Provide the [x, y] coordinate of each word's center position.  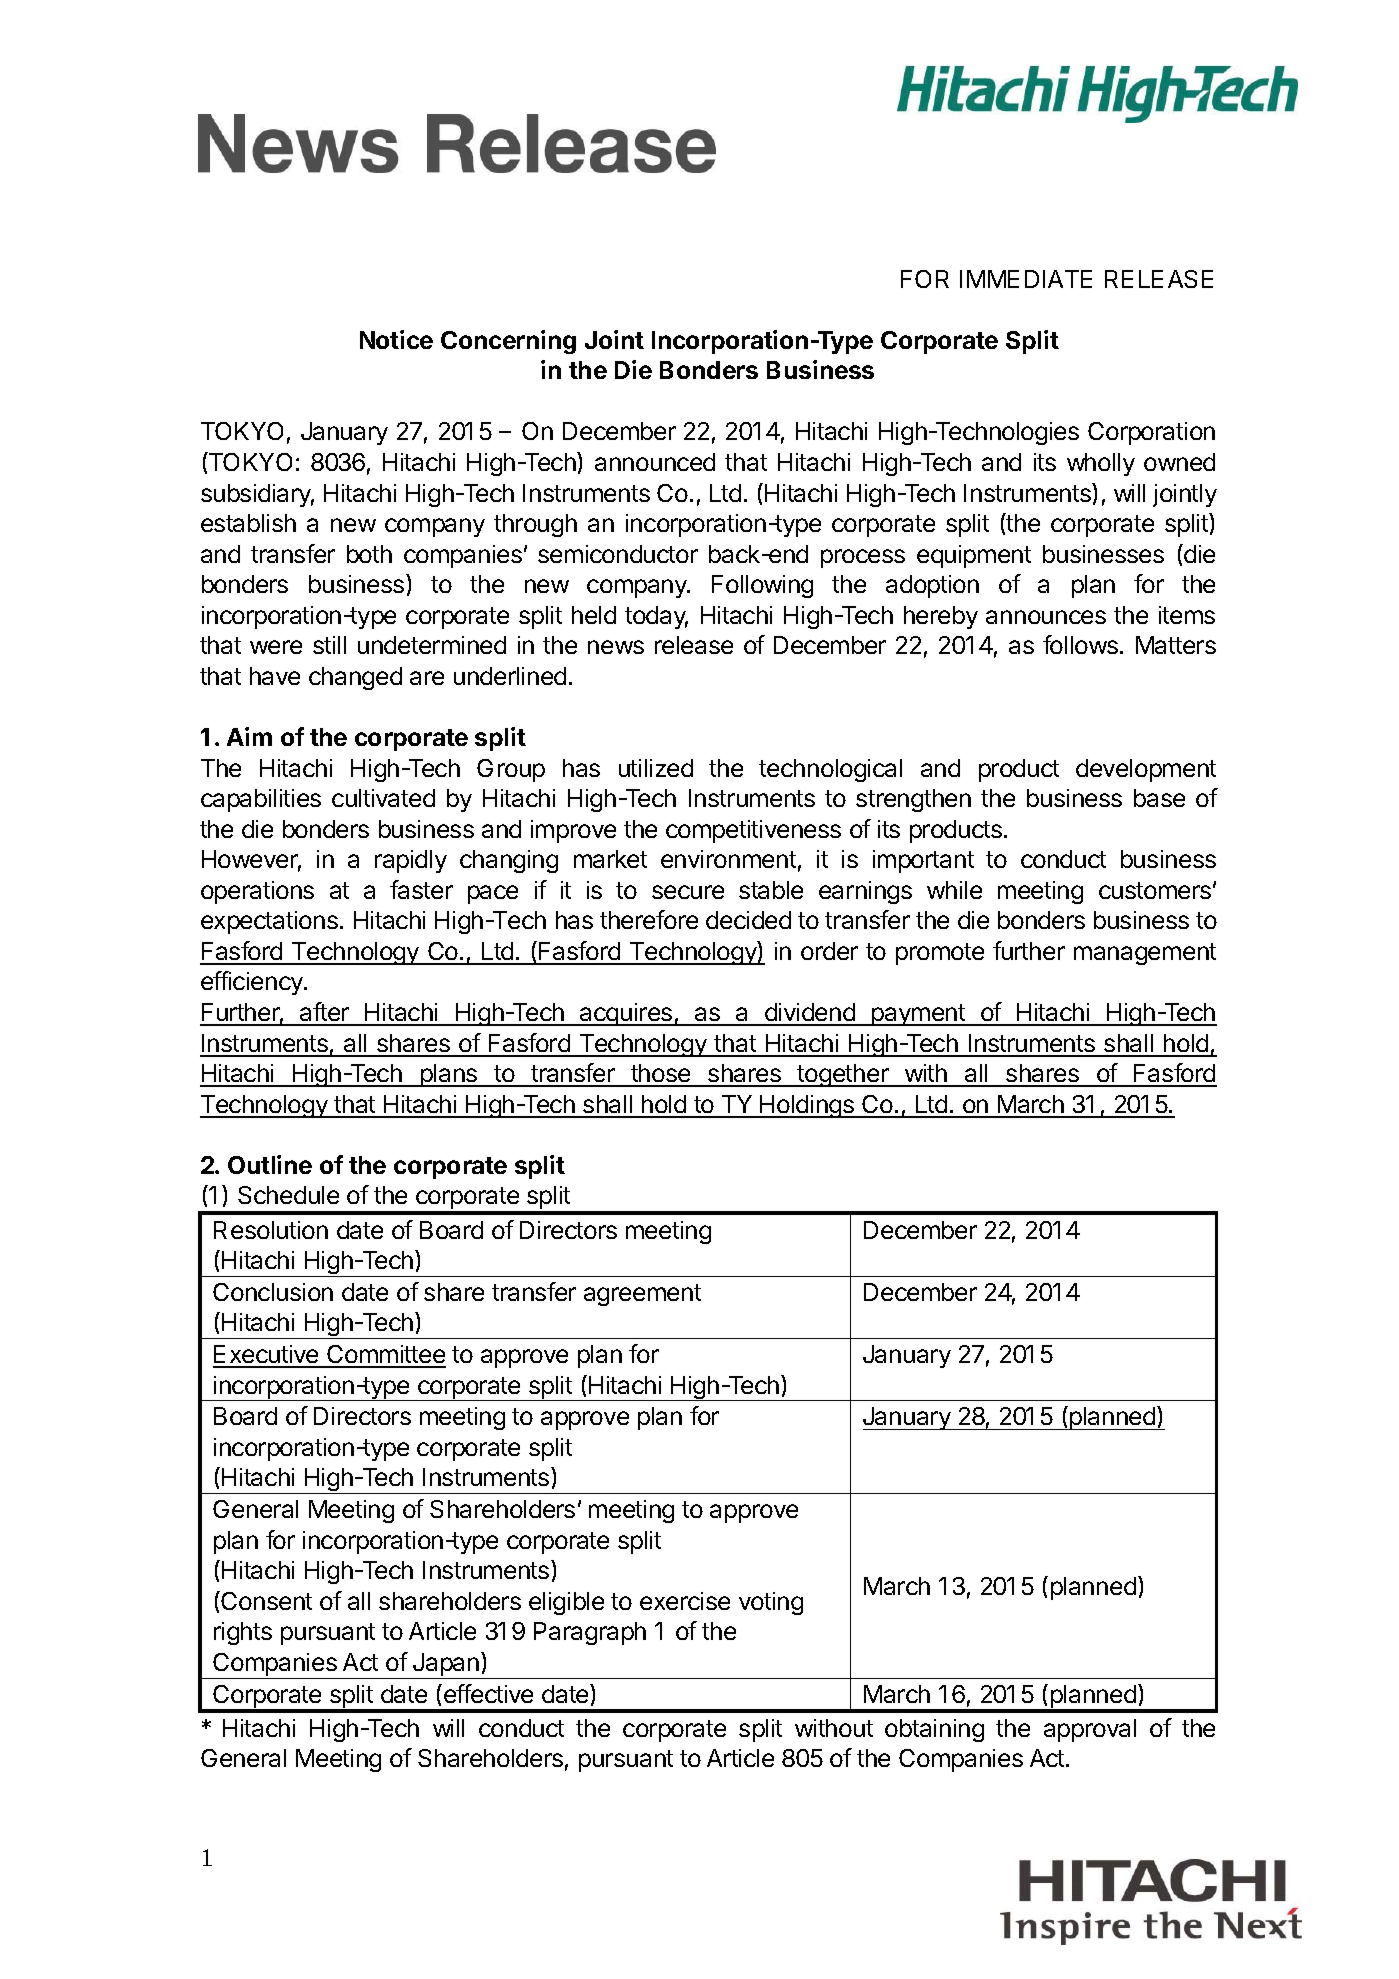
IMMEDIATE [1026, 279]
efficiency [253, 983]
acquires [626, 1014]
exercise [685, 1601]
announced [655, 462]
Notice [396, 339]
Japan [446, 1666]
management [1145, 954]
